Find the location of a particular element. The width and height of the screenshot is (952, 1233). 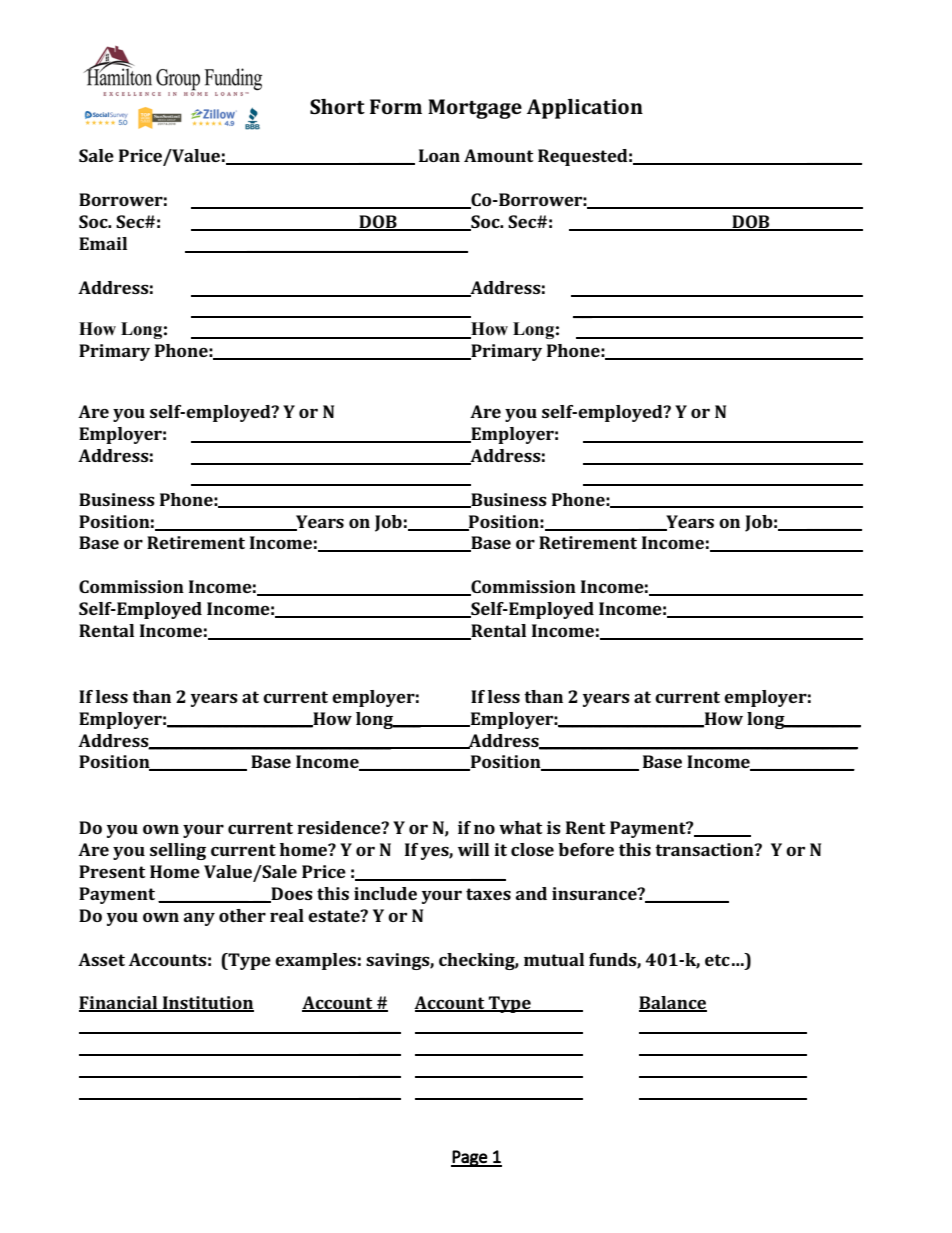

what is located at coordinates (520, 827).
